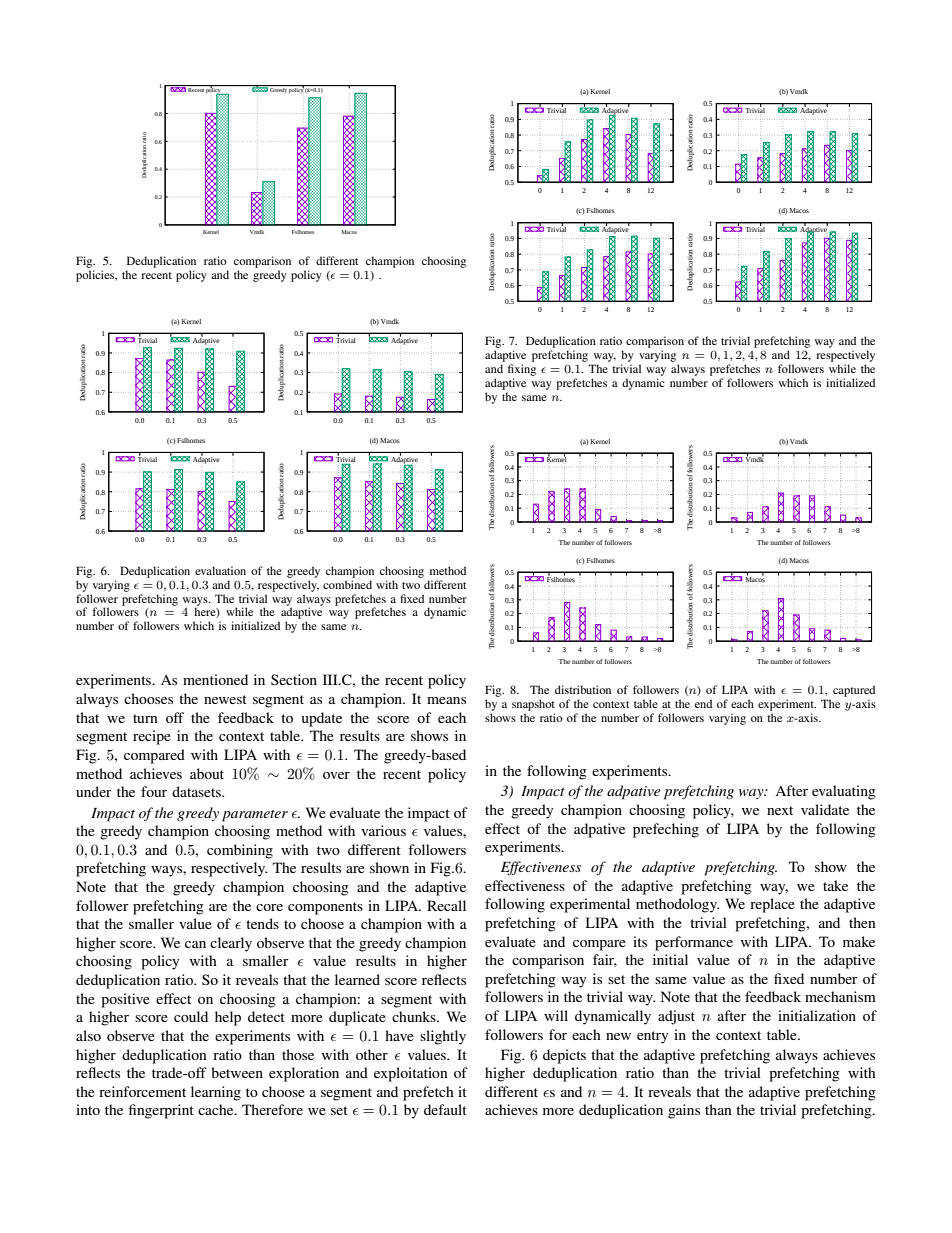  Describe the element at coordinates (445, 1109) in the page. I see `default` at that location.
